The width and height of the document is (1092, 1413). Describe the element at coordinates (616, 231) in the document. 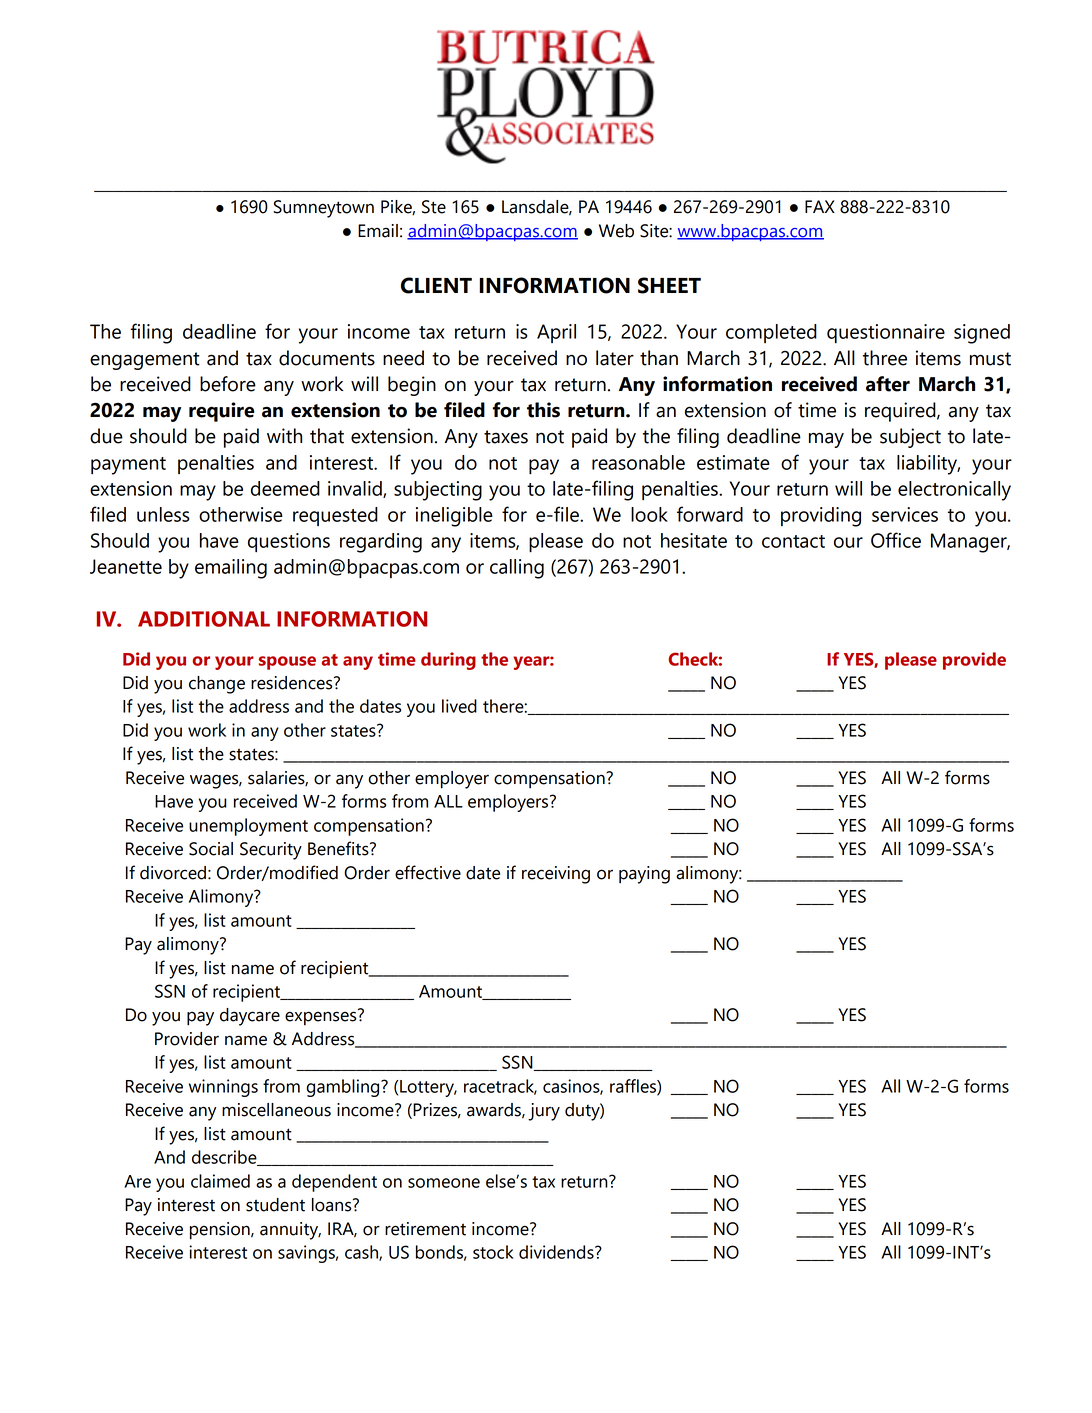

I see `Web` at that location.
